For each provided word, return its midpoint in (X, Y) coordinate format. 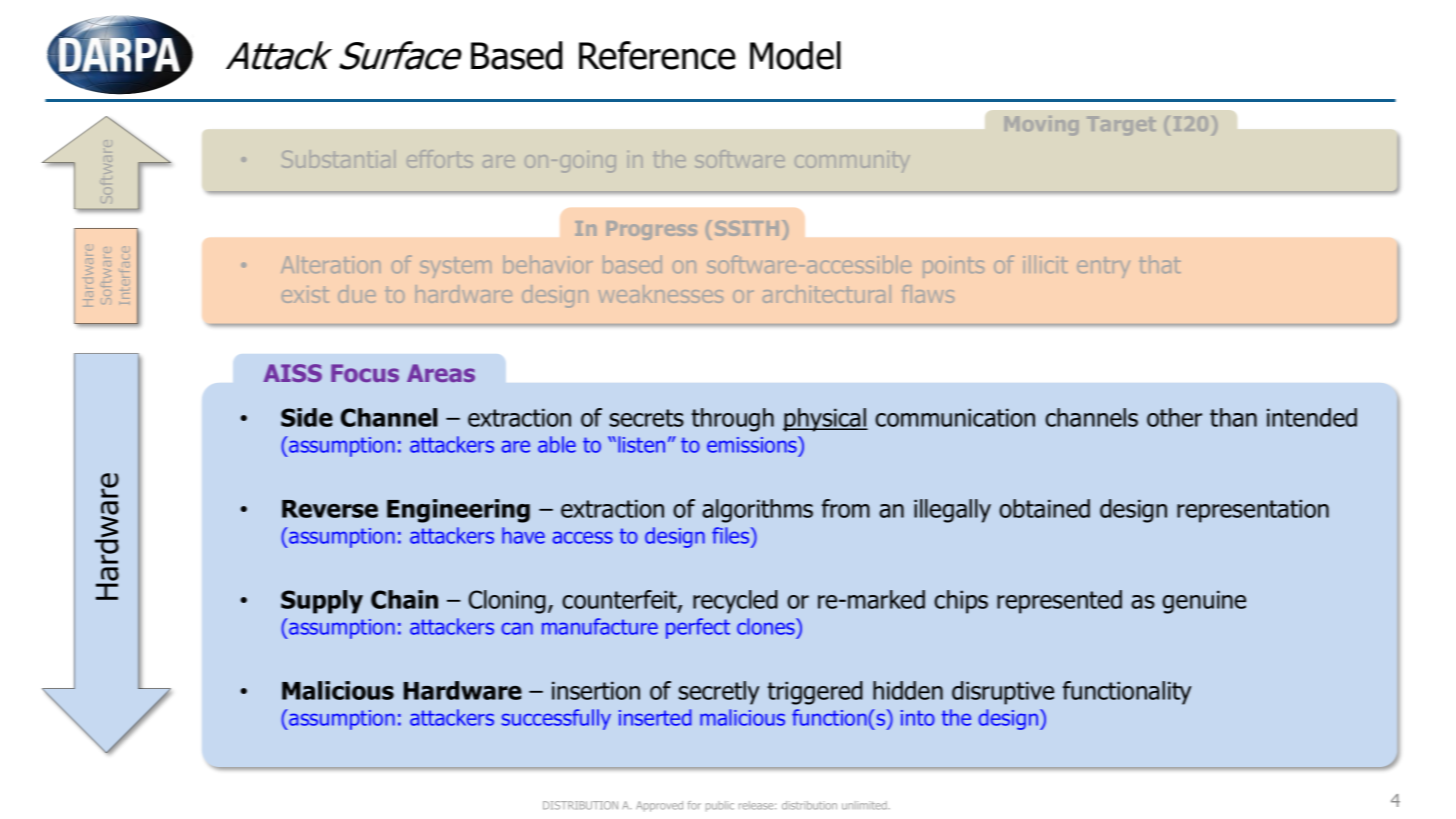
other (1174, 417)
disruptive (1003, 693)
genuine (1204, 602)
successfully (556, 719)
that (1160, 264)
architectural (827, 294)
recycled (735, 602)
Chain (404, 599)
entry (1103, 267)
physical (825, 420)
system (455, 267)
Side (307, 417)
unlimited (865, 805)
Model (795, 55)
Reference (657, 55)
